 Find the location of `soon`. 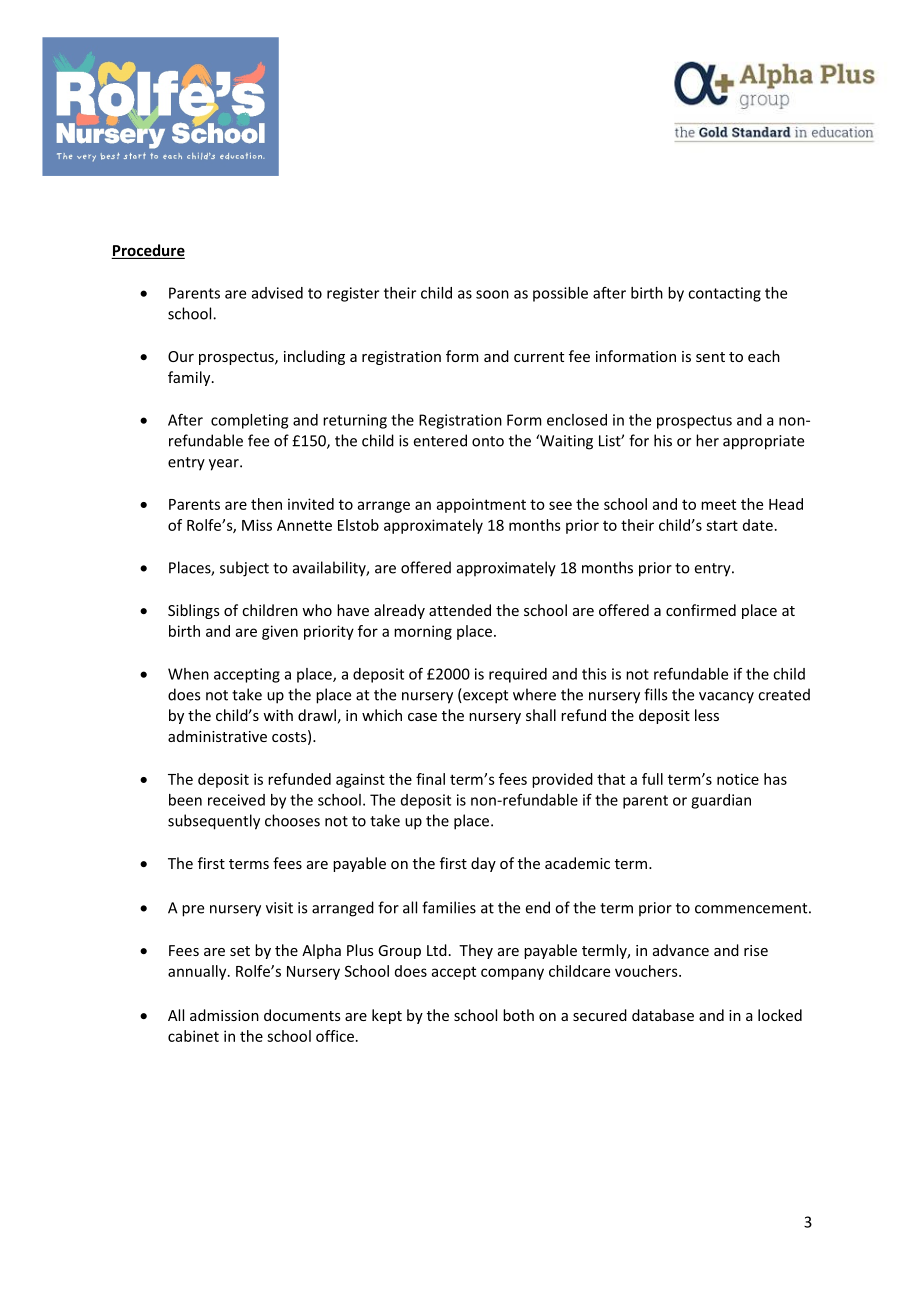

soon is located at coordinates (492, 294).
